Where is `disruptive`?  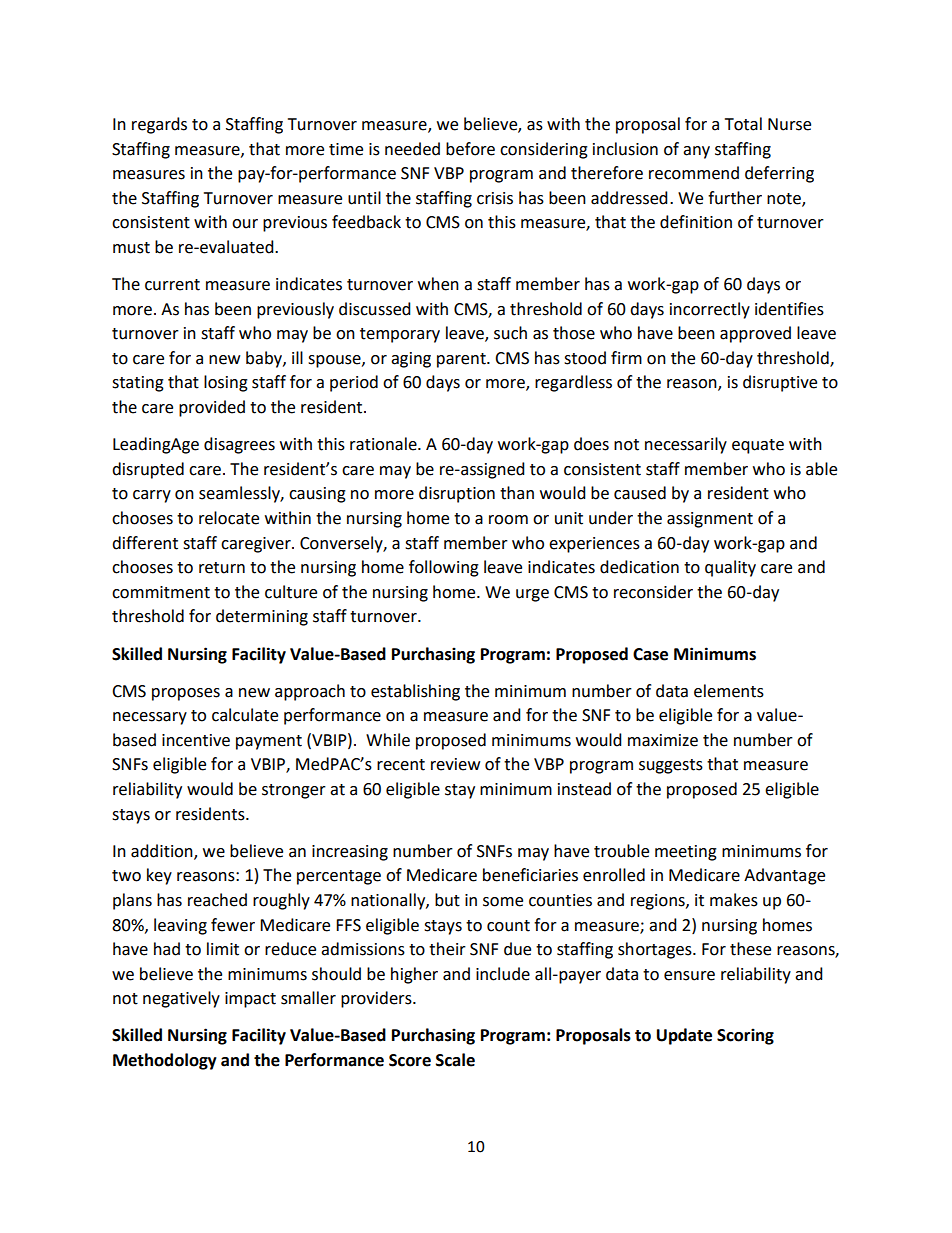
disruptive is located at coordinates (780, 383).
